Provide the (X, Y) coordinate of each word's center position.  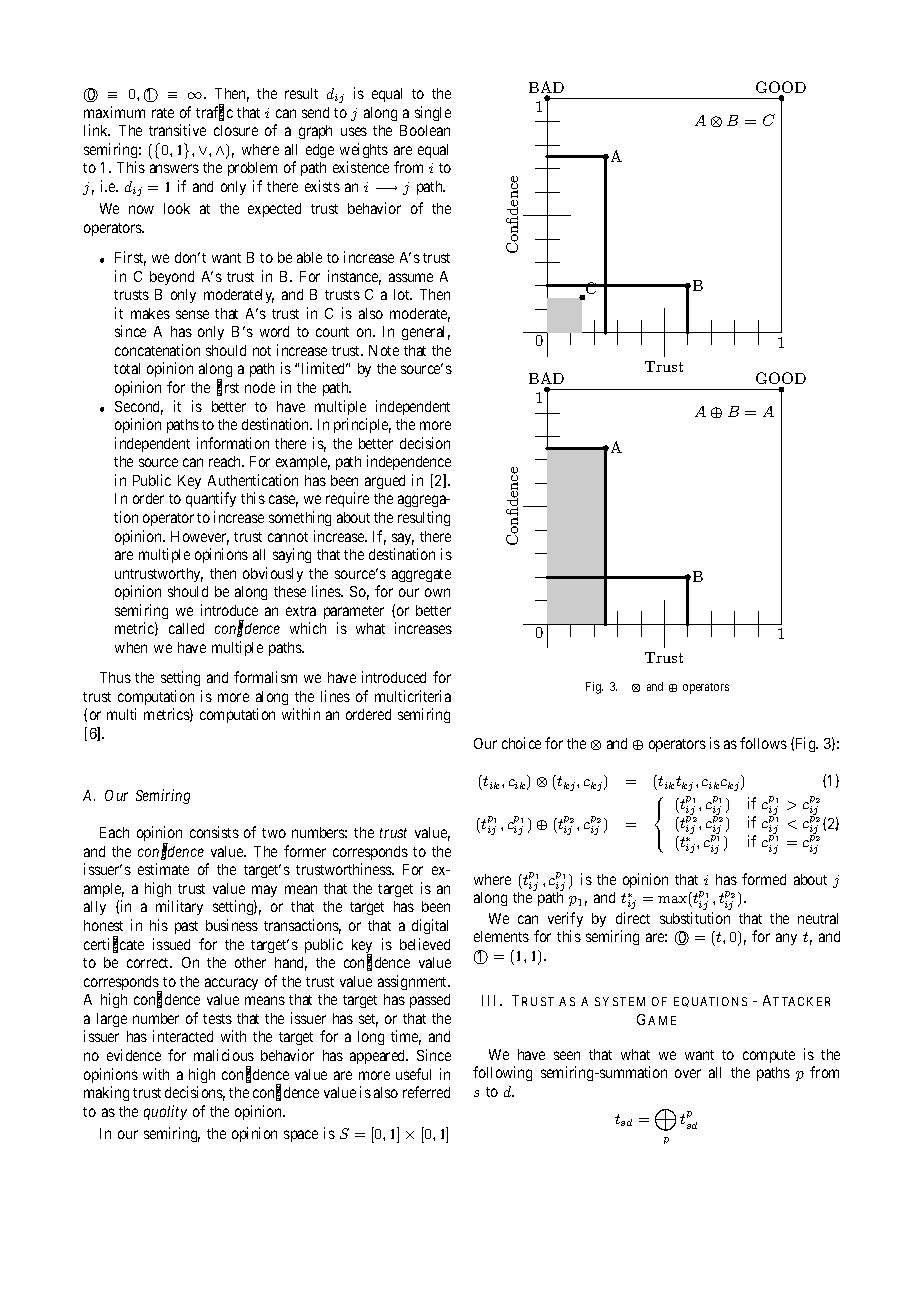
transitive (177, 130)
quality (165, 1112)
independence (409, 462)
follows (763, 743)
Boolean (425, 130)
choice (521, 743)
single (433, 113)
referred (426, 1092)
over (688, 1073)
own (437, 592)
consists (214, 832)
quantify (211, 499)
